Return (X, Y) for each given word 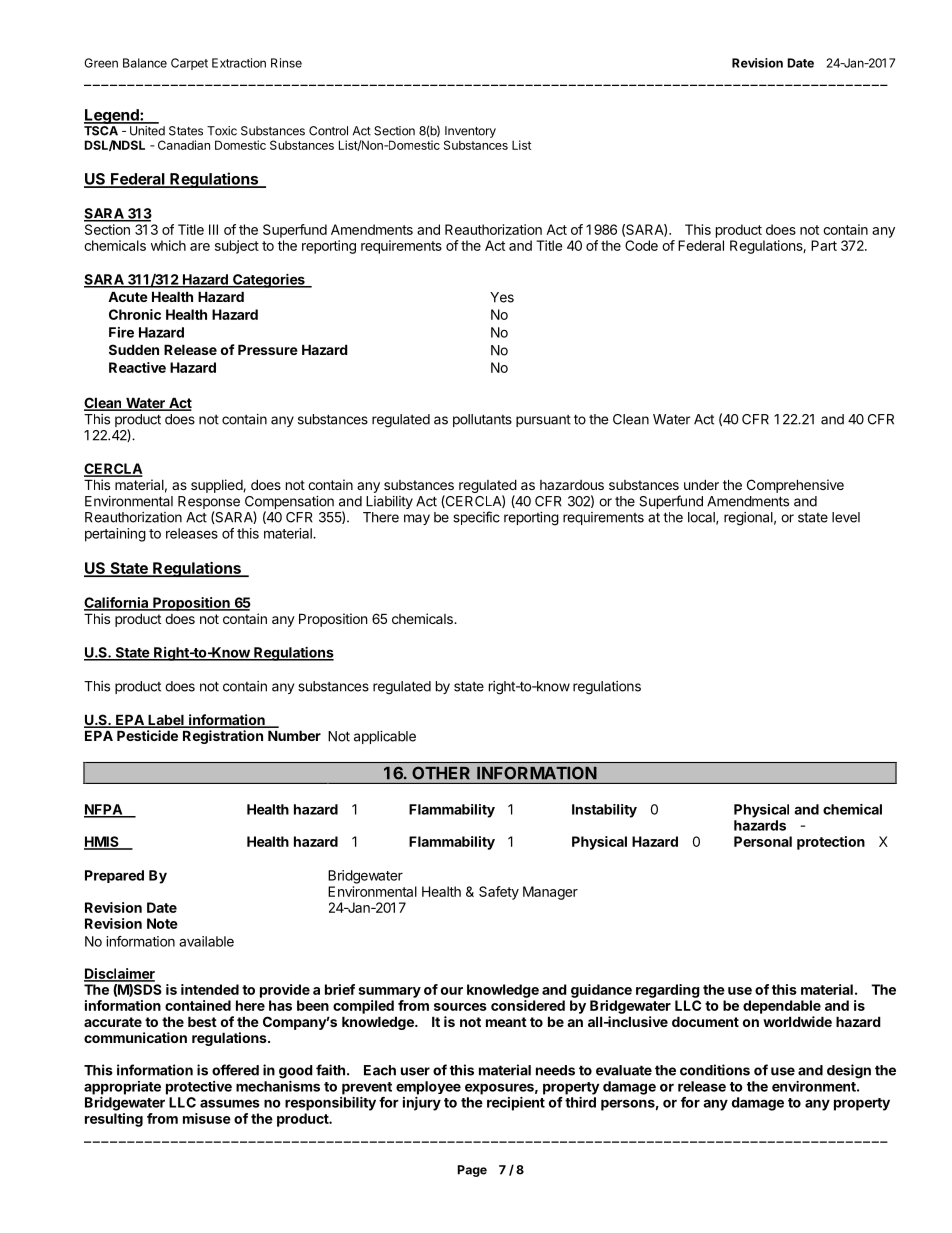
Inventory (470, 132)
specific (476, 518)
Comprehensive (795, 486)
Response (209, 504)
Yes (502, 297)
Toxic (222, 131)
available (206, 941)
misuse (207, 1118)
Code (641, 245)
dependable (782, 1007)
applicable (385, 737)
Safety (499, 893)
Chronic (135, 314)
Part (824, 245)
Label (166, 721)
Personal (763, 841)
